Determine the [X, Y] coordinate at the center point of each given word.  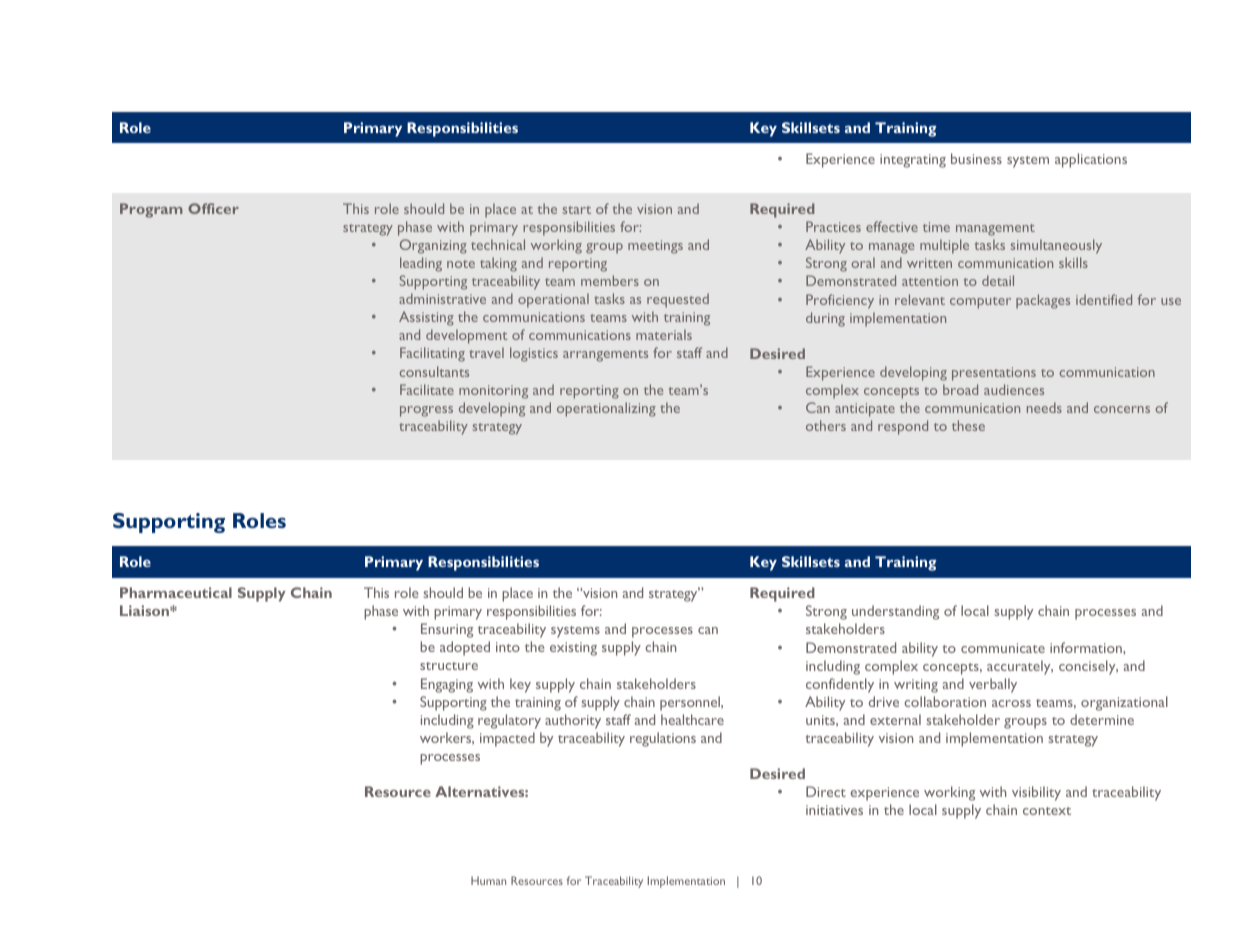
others [826, 425]
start [577, 210]
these [968, 425]
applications [1091, 160]
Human [488, 880]
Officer [213, 208]
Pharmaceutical [176, 592]
